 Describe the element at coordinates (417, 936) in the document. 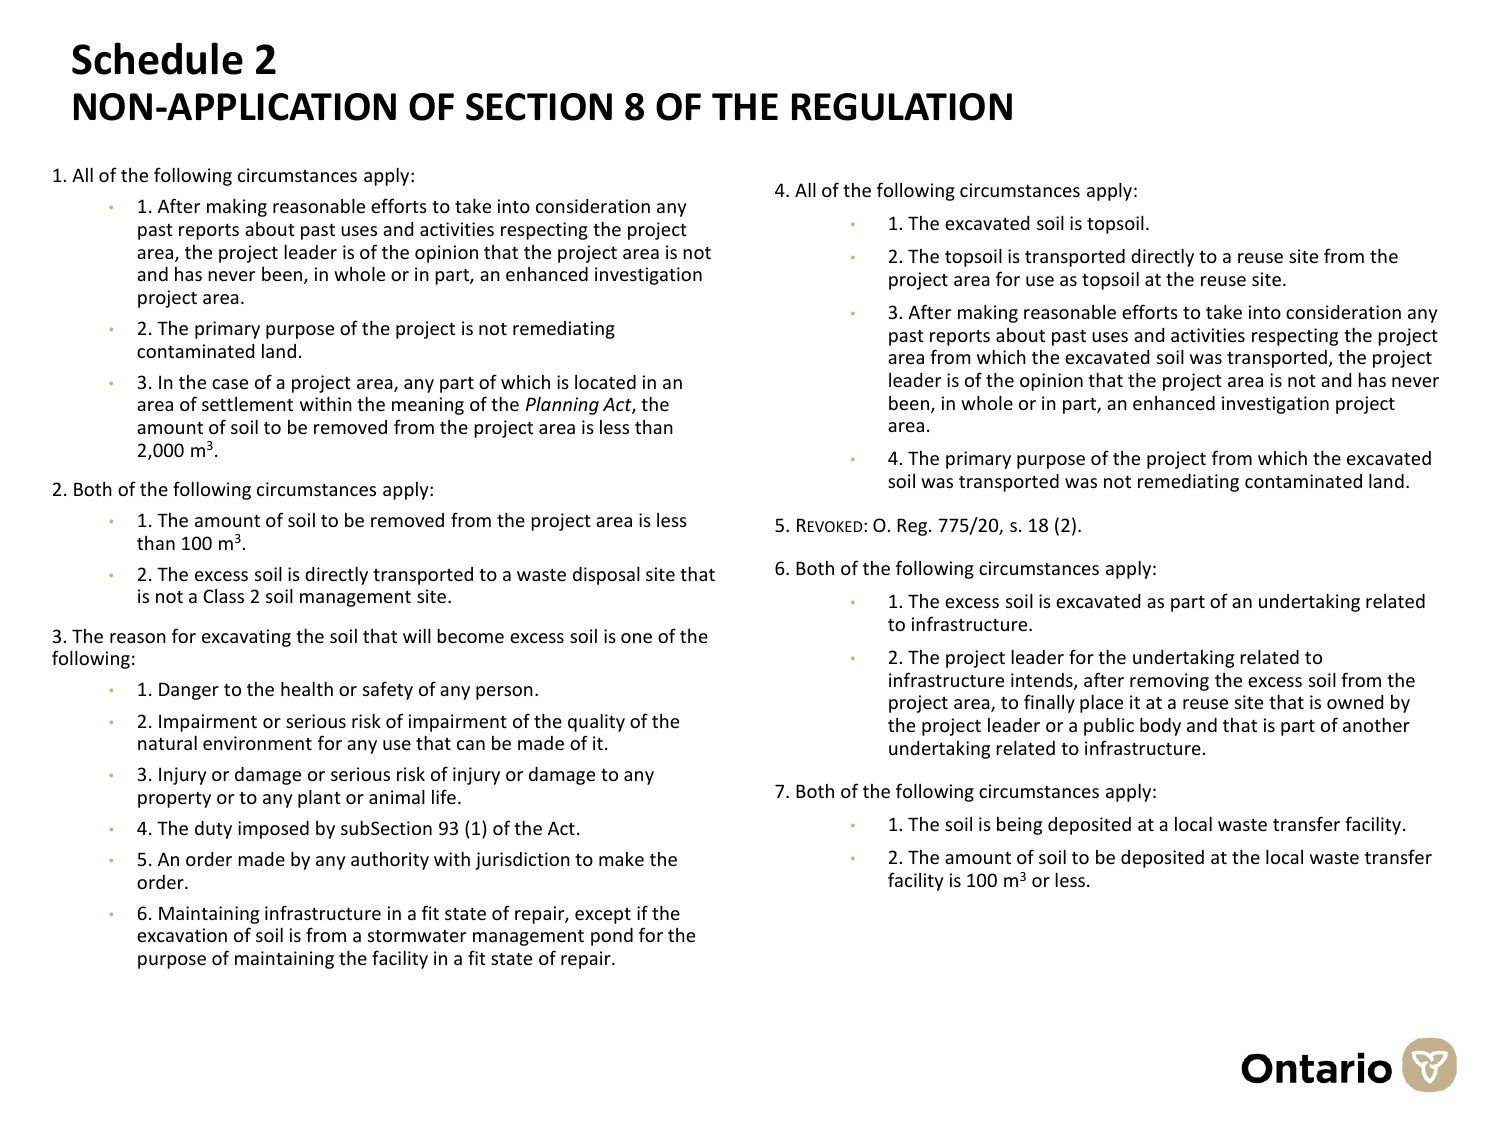

I see `stormwater` at that location.
